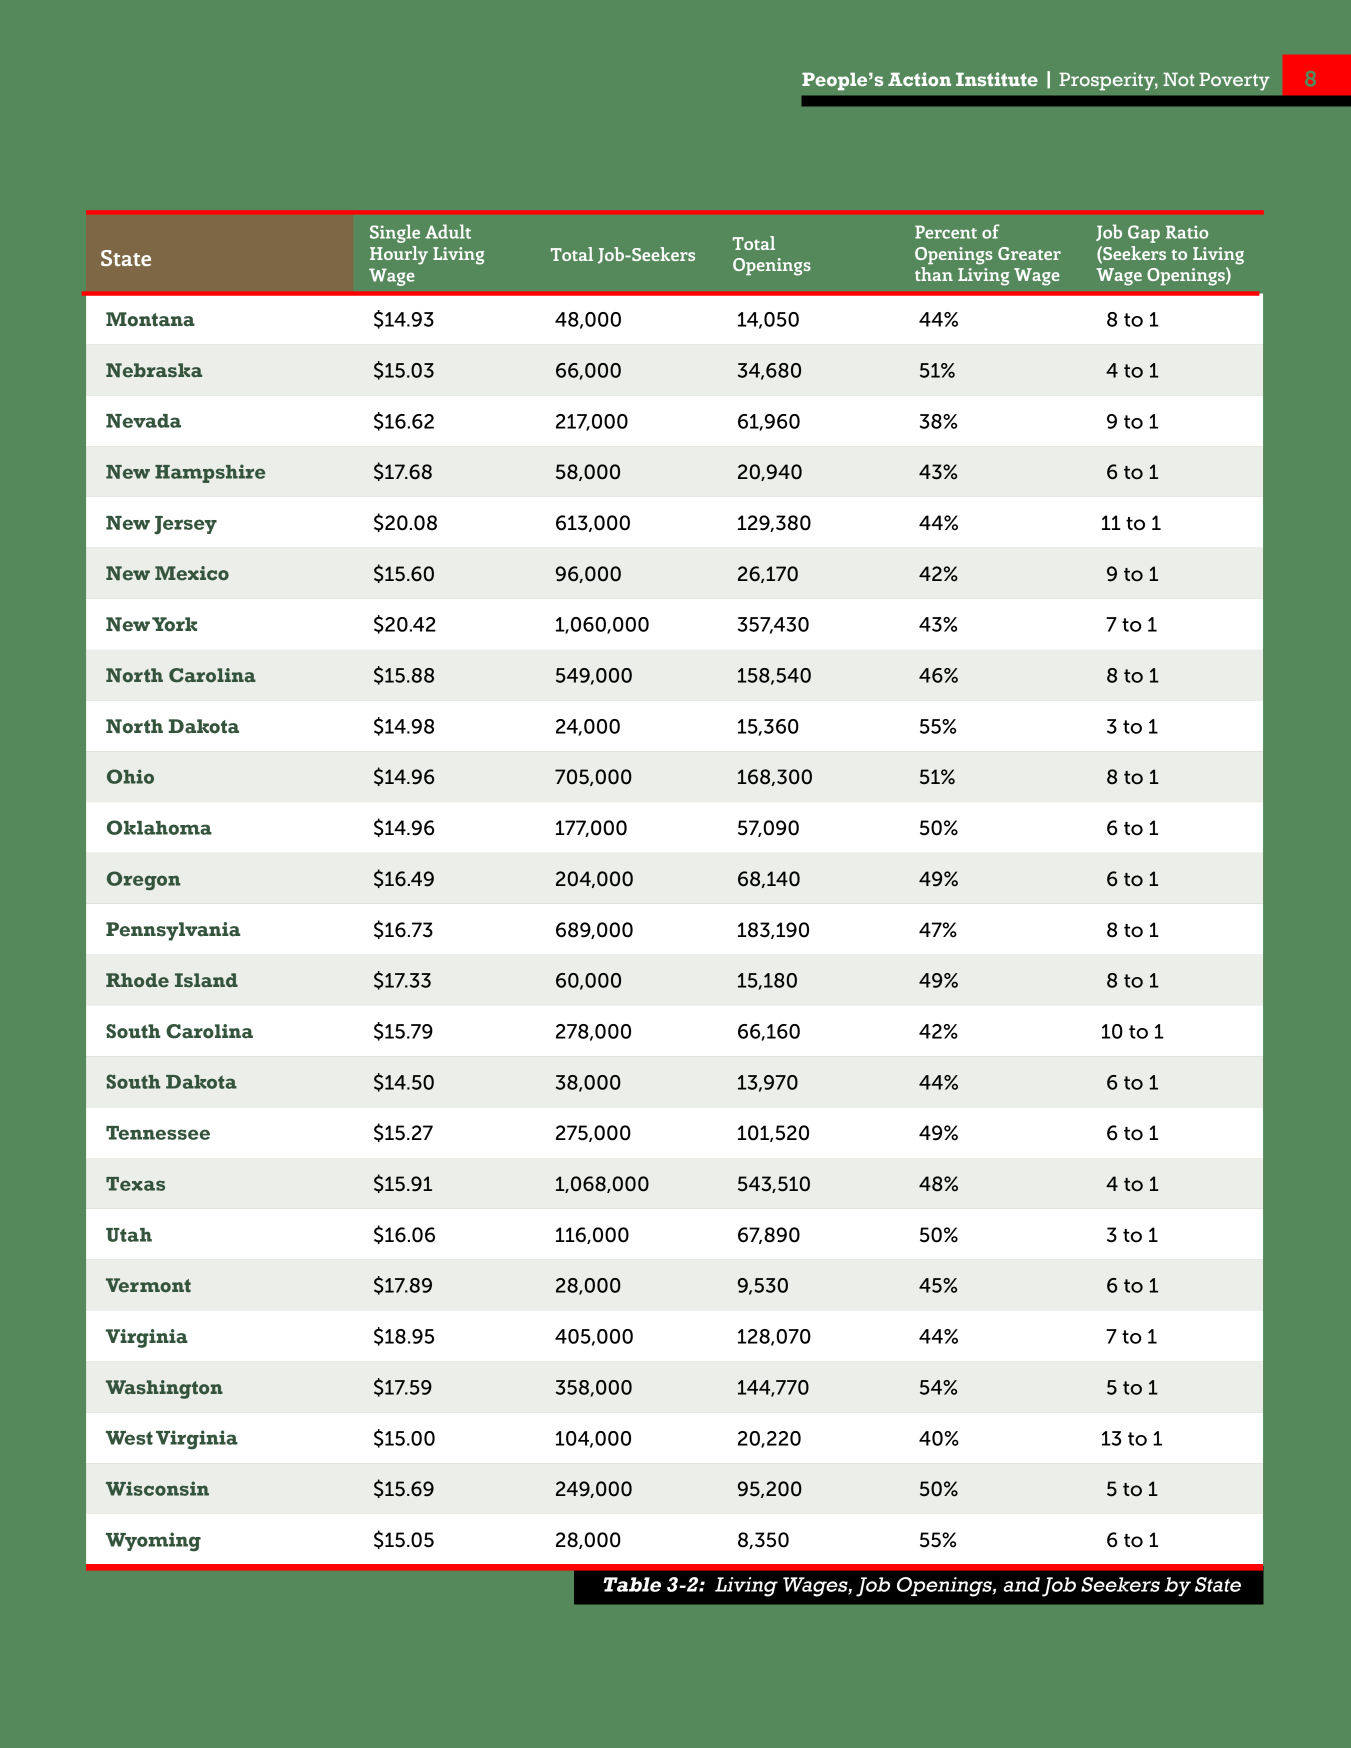  I want to click on than, so click(934, 274).
